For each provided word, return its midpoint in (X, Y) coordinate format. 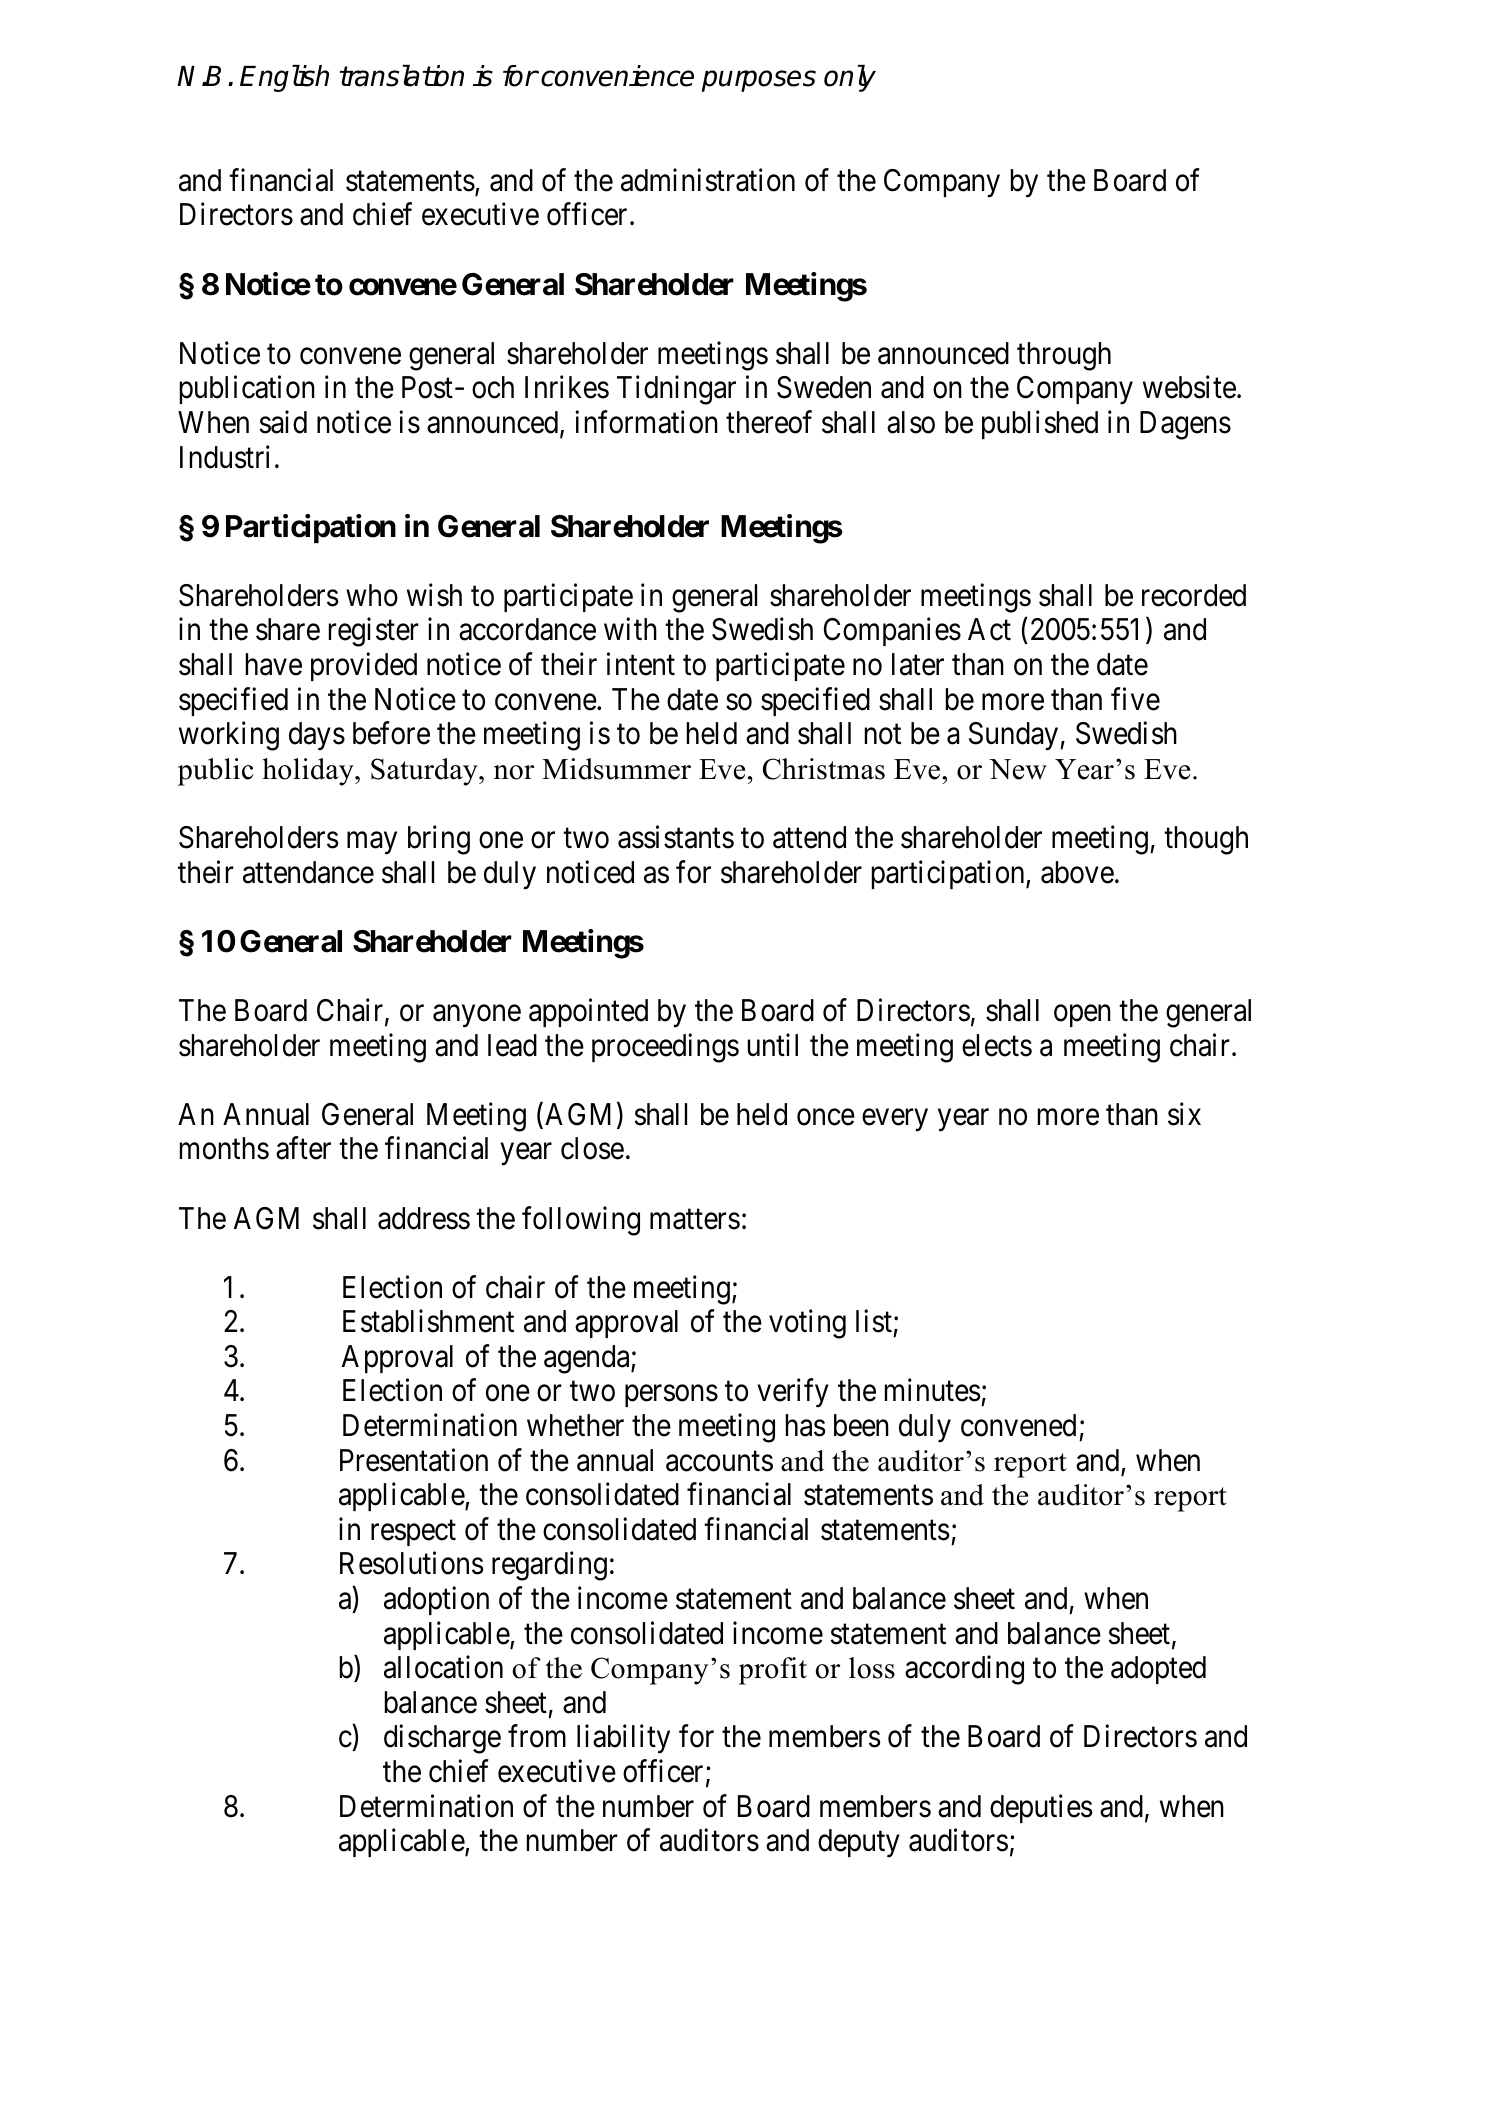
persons (671, 1396)
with (630, 629)
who (372, 595)
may (372, 843)
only (850, 78)
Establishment (428, 1321)
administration (708, 180)
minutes (933, 1390)
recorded (1194, 595)
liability (623, 1739)
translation (401, 76)
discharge (442, 1739)
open (1082, 1016)
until (773, 1044)
